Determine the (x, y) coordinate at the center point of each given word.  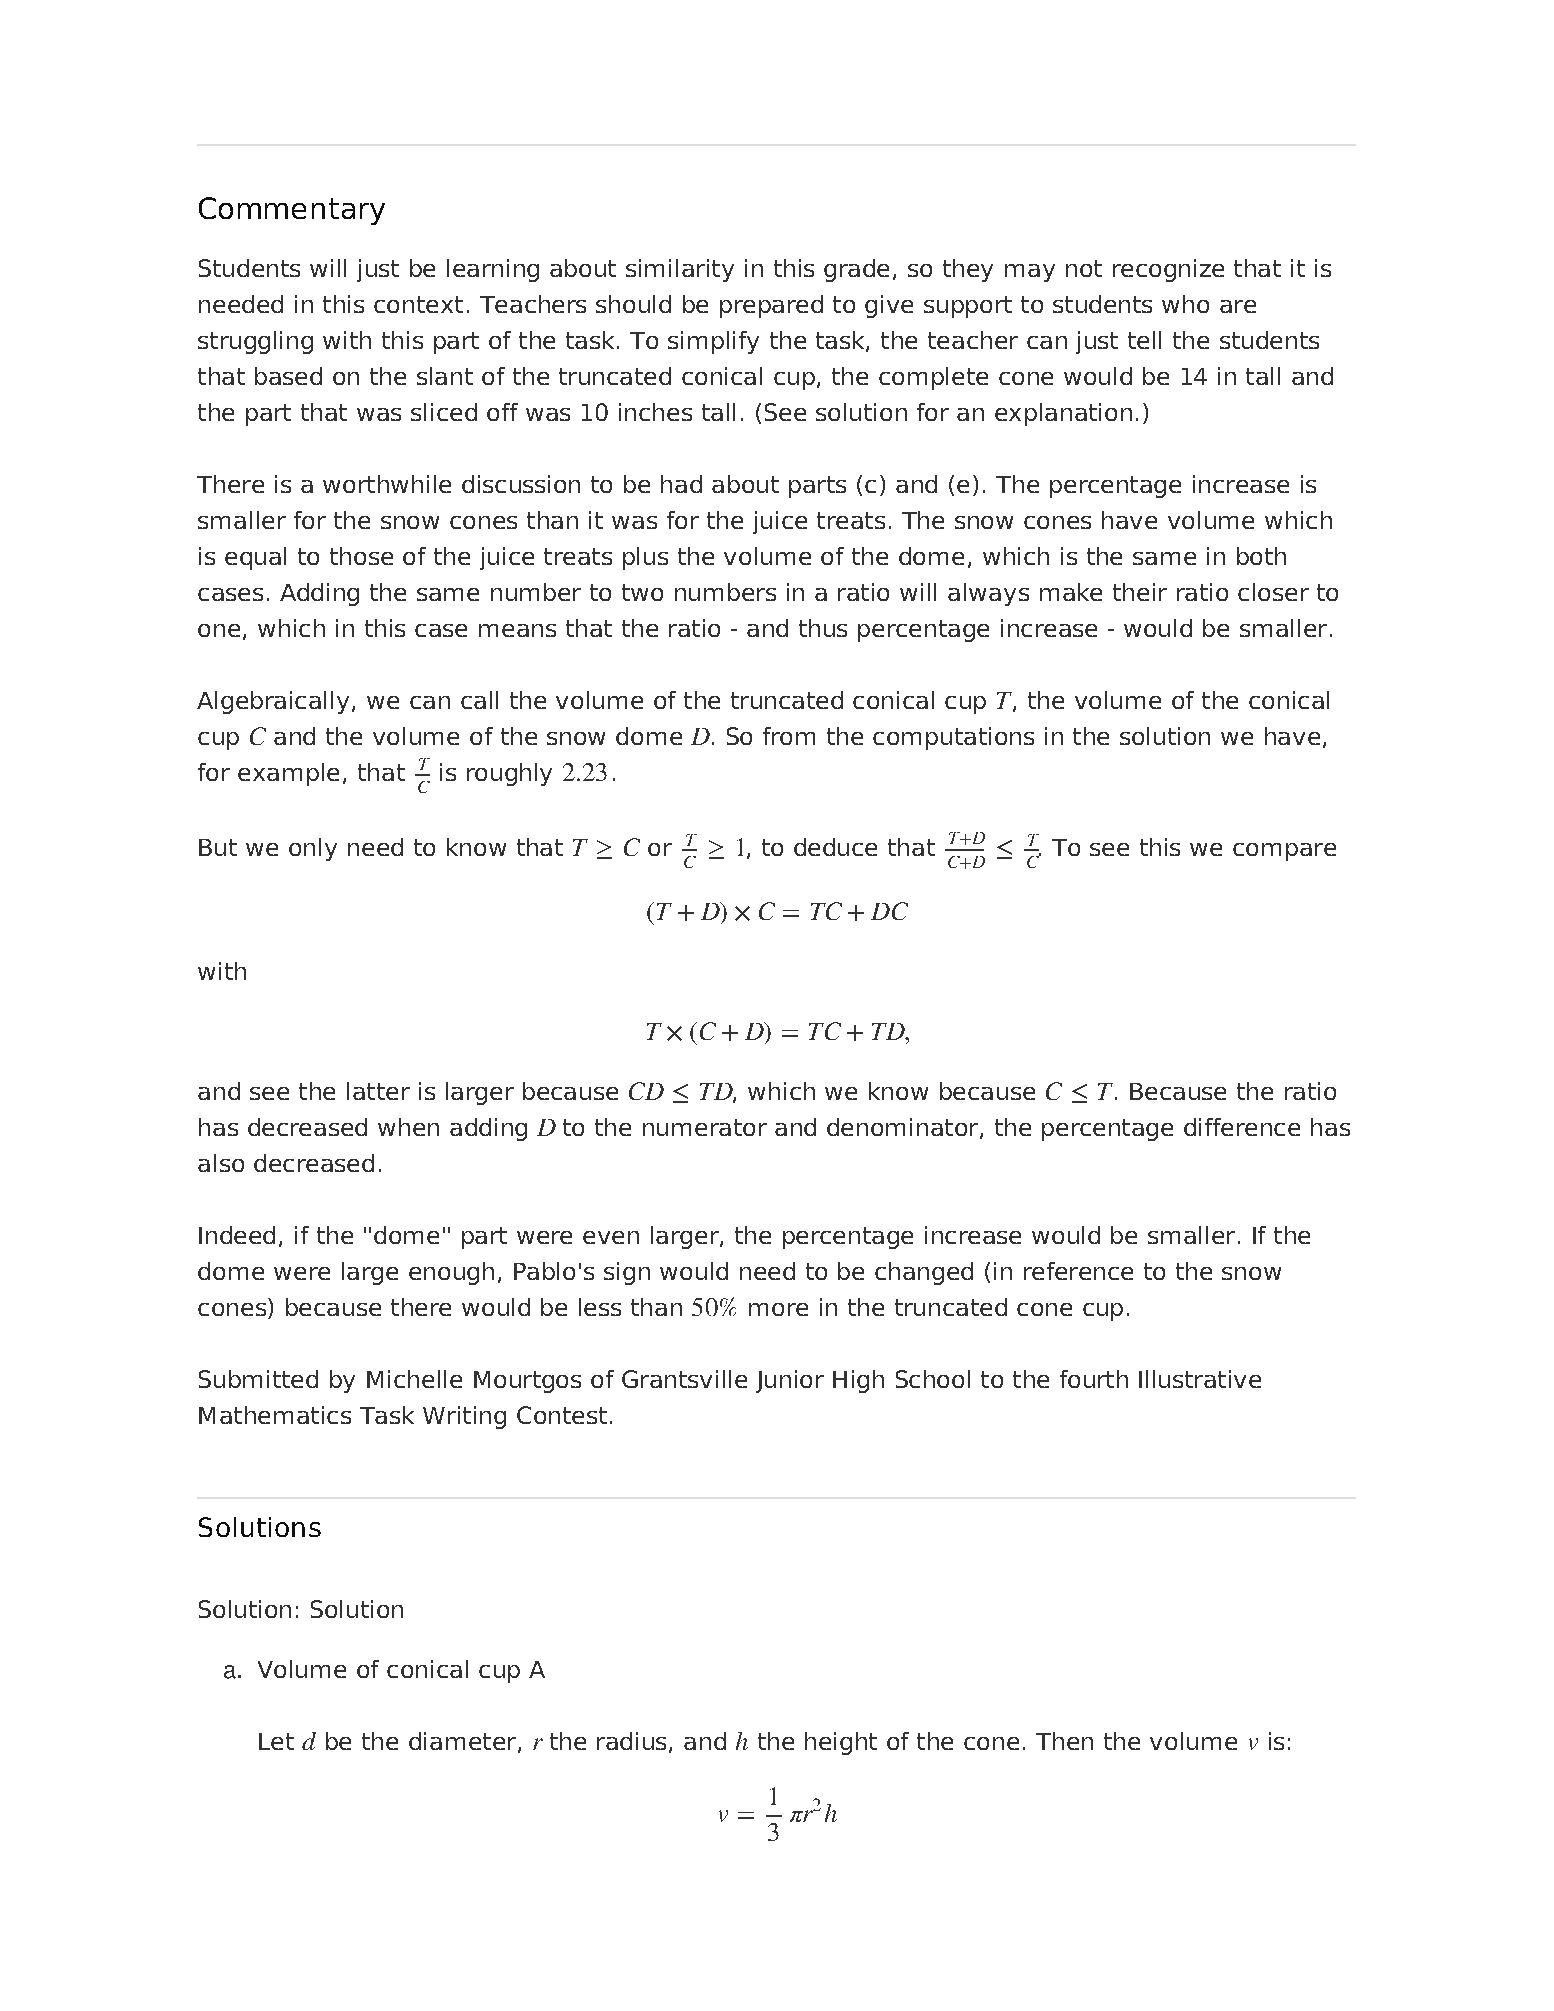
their (1140, 592)
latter (378, 1091)
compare (1284, 852)
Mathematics (275, 1415)
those (361, 556)
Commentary (292, 211)
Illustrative (1200, 1379)
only (313, 849)
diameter (464, 1742)
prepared (771, 306)
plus (645, 558)
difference (1242, 1127)
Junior (790, 1381)
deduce (835, 847)
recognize (1168, 270)
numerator (705, 1127)
